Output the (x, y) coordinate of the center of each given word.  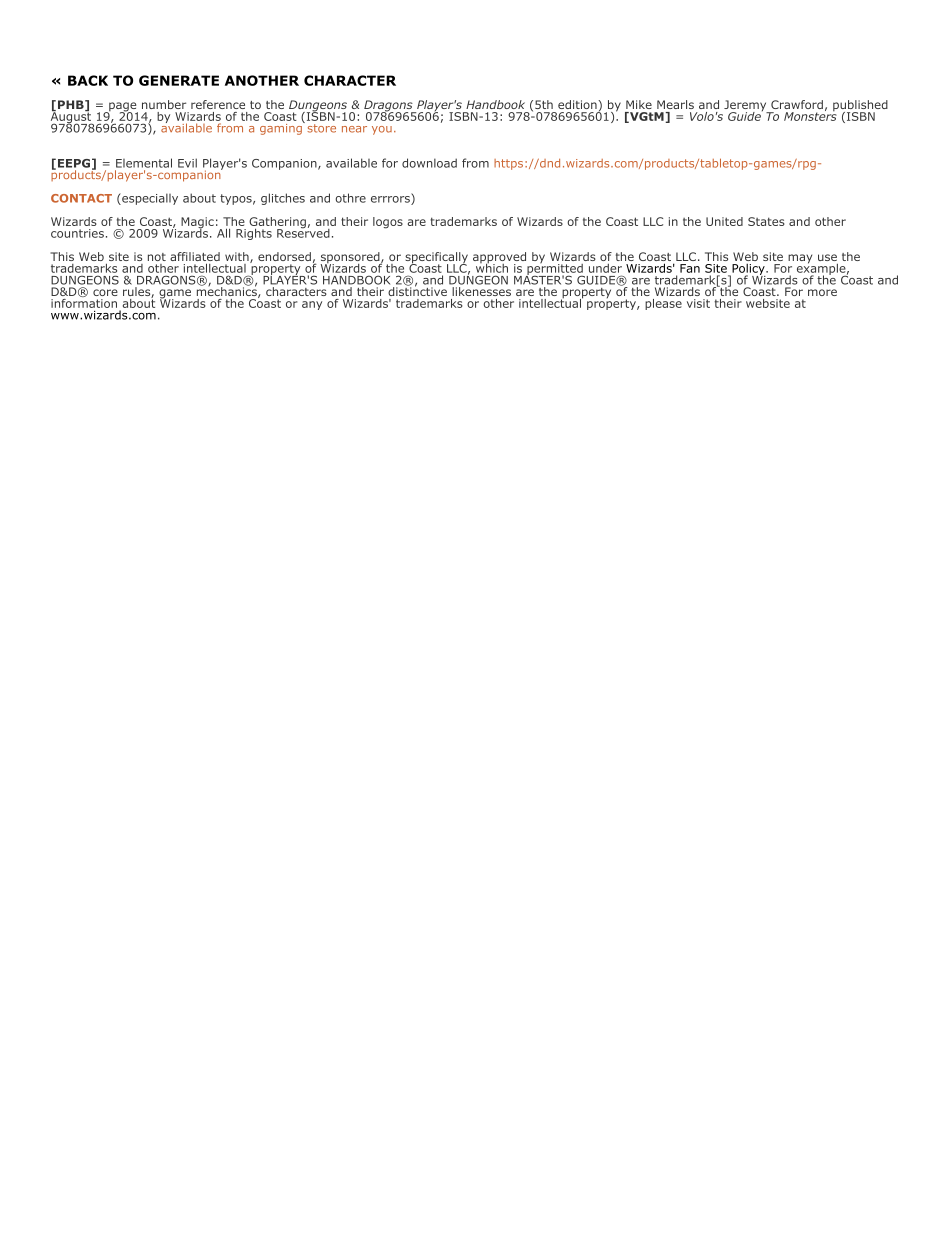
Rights (254, 234)
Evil (187, 163)
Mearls (675, 104)
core (105, 292)
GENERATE (179, 80)
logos (388, 223)
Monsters (810, 115)
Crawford (797, 104)
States (766, 221)
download (429, 163)
